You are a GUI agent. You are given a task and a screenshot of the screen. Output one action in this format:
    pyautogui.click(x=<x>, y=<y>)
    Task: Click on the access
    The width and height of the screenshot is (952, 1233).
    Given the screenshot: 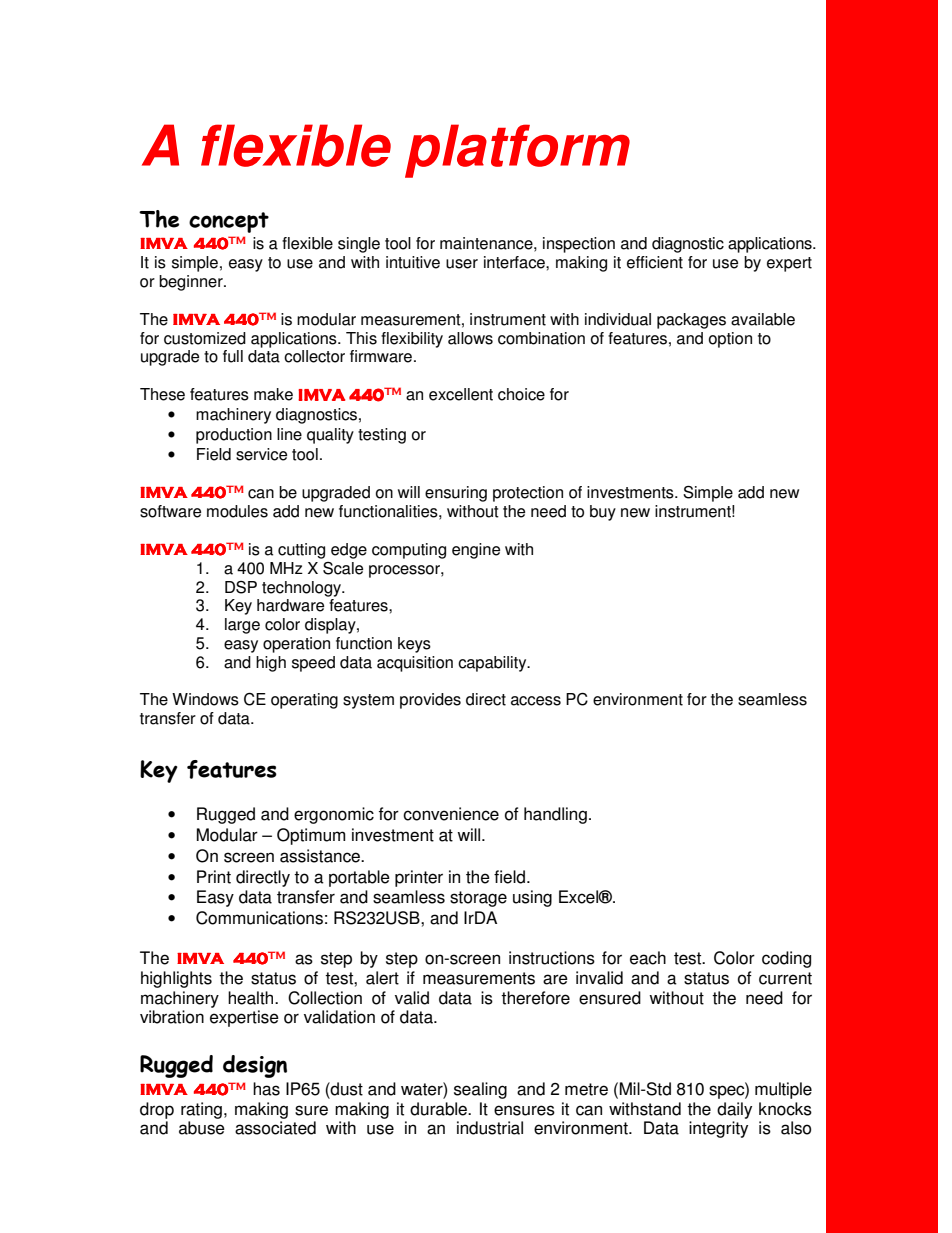 What is the action you would take?
    pyautogui.click(x=536, y=701)
